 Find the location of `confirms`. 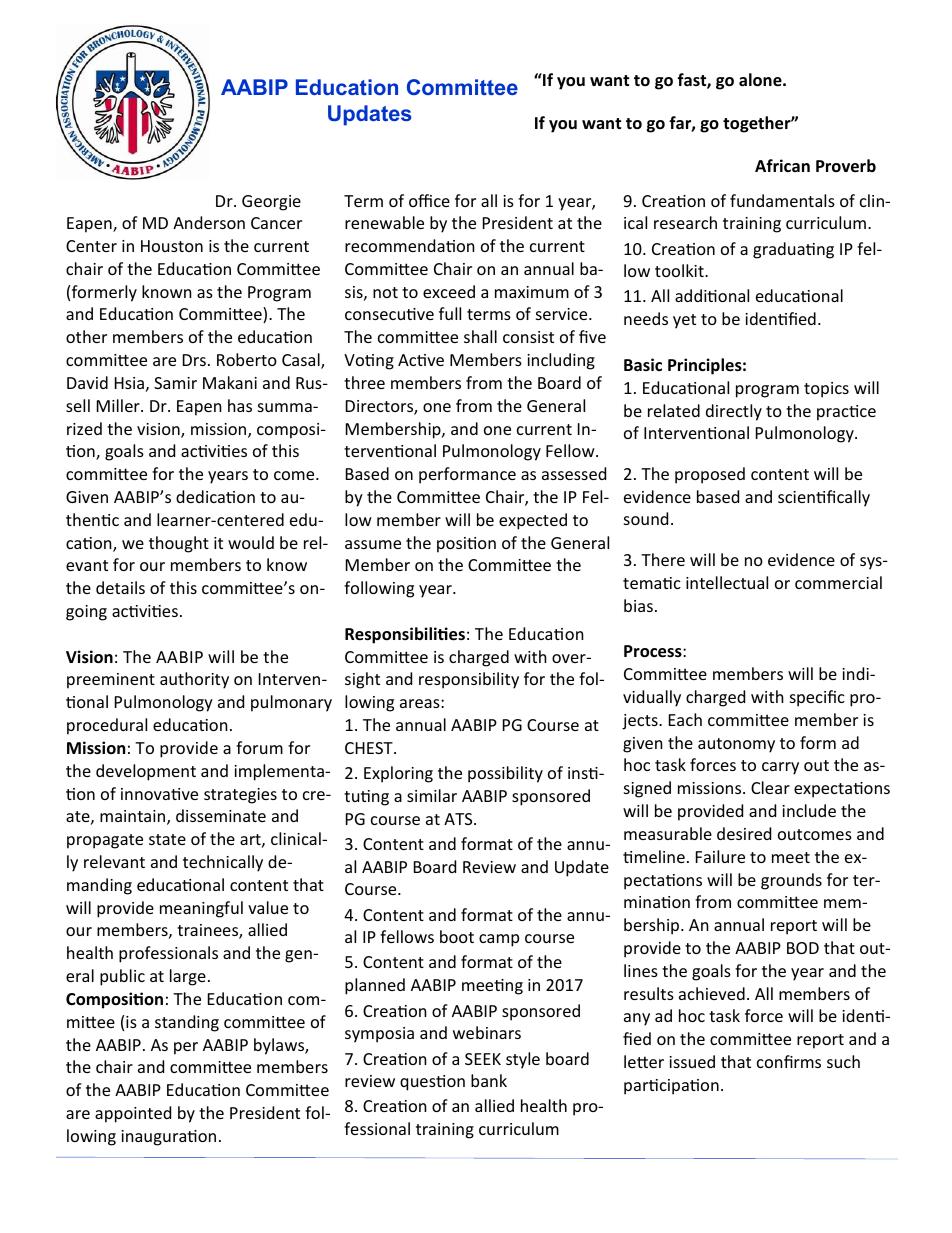

confirms is located at coordinates (789, 1061).
